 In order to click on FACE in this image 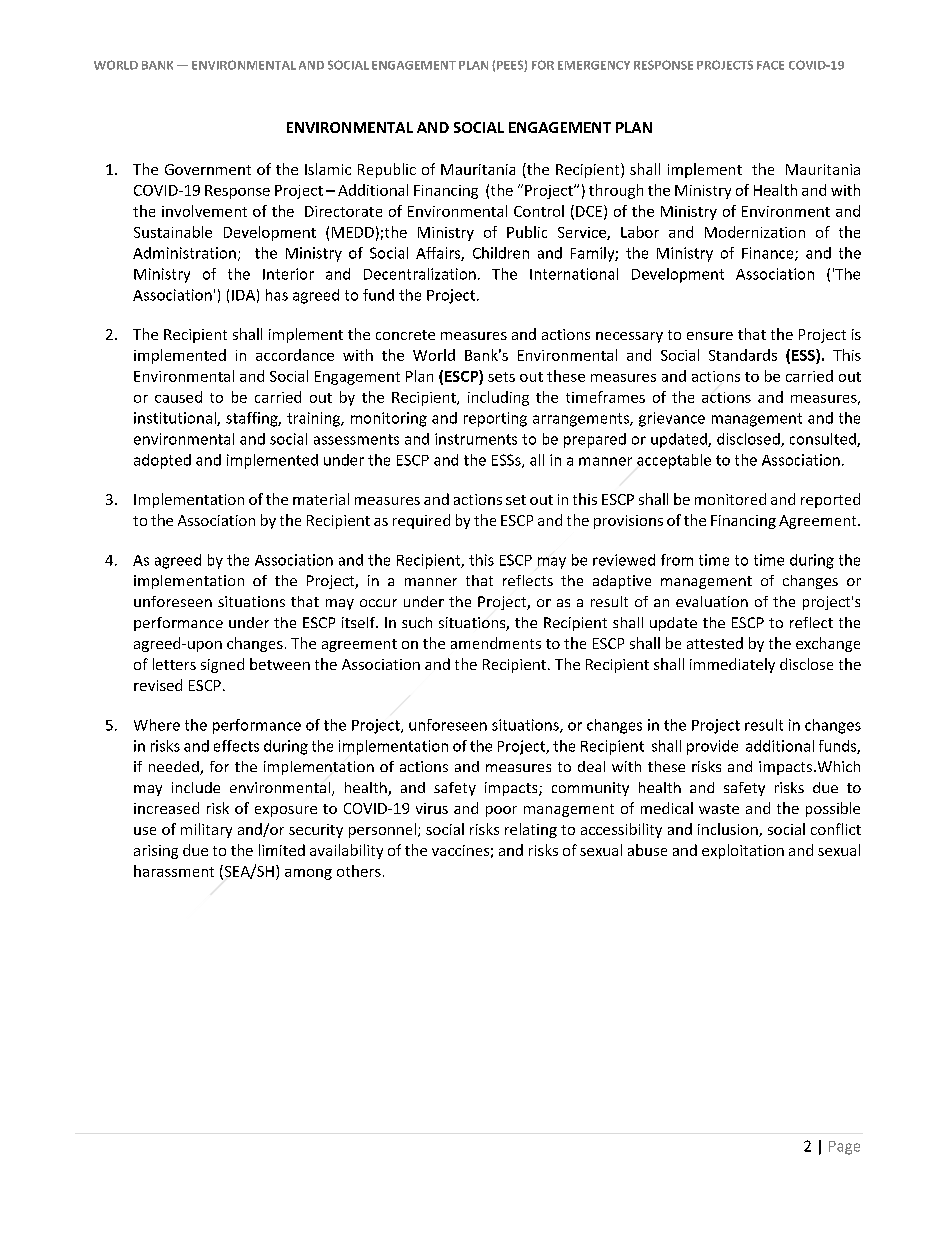, I will do `click(770, 65)`.
